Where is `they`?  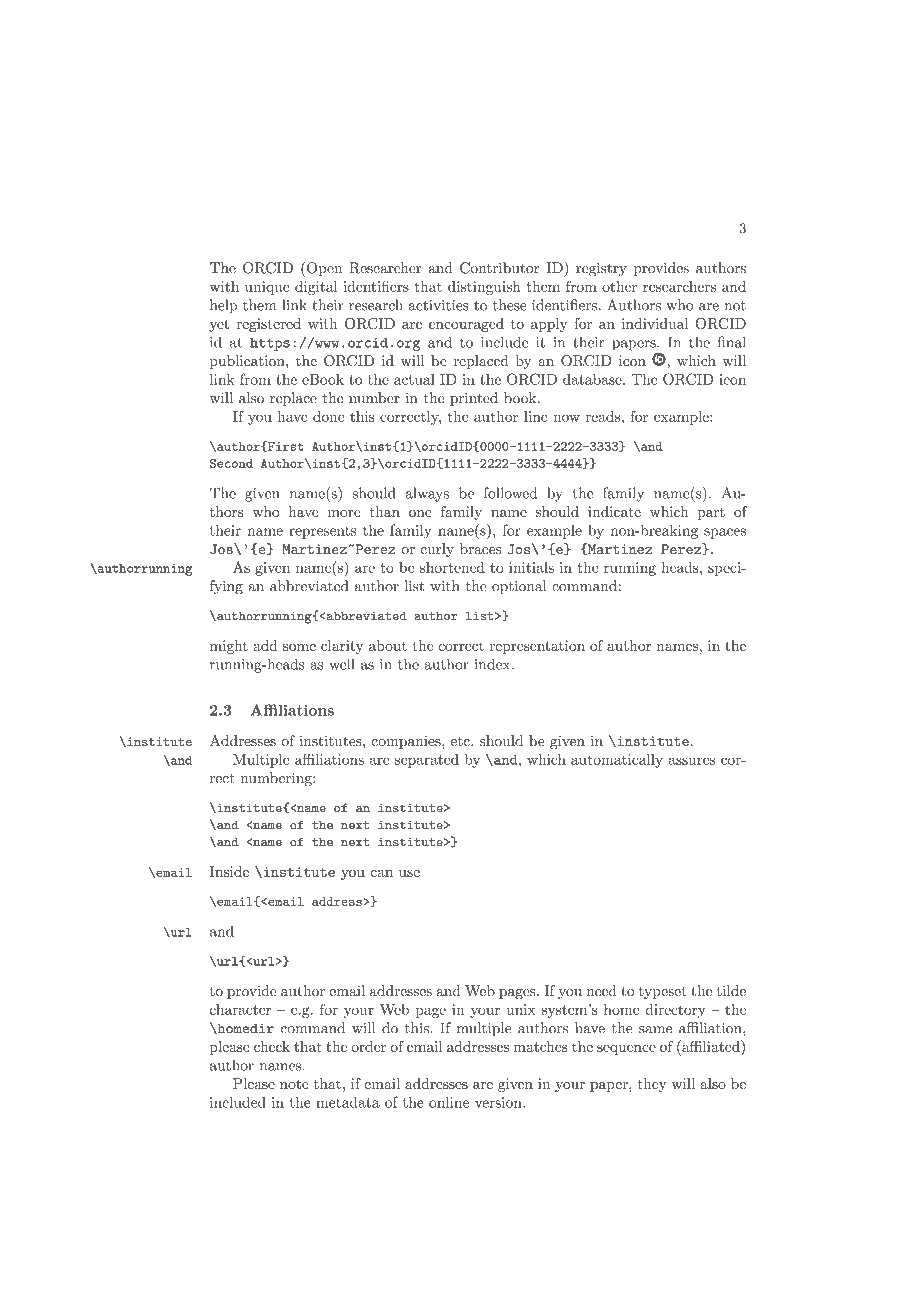
they is located at coordinates (652, 1085).
